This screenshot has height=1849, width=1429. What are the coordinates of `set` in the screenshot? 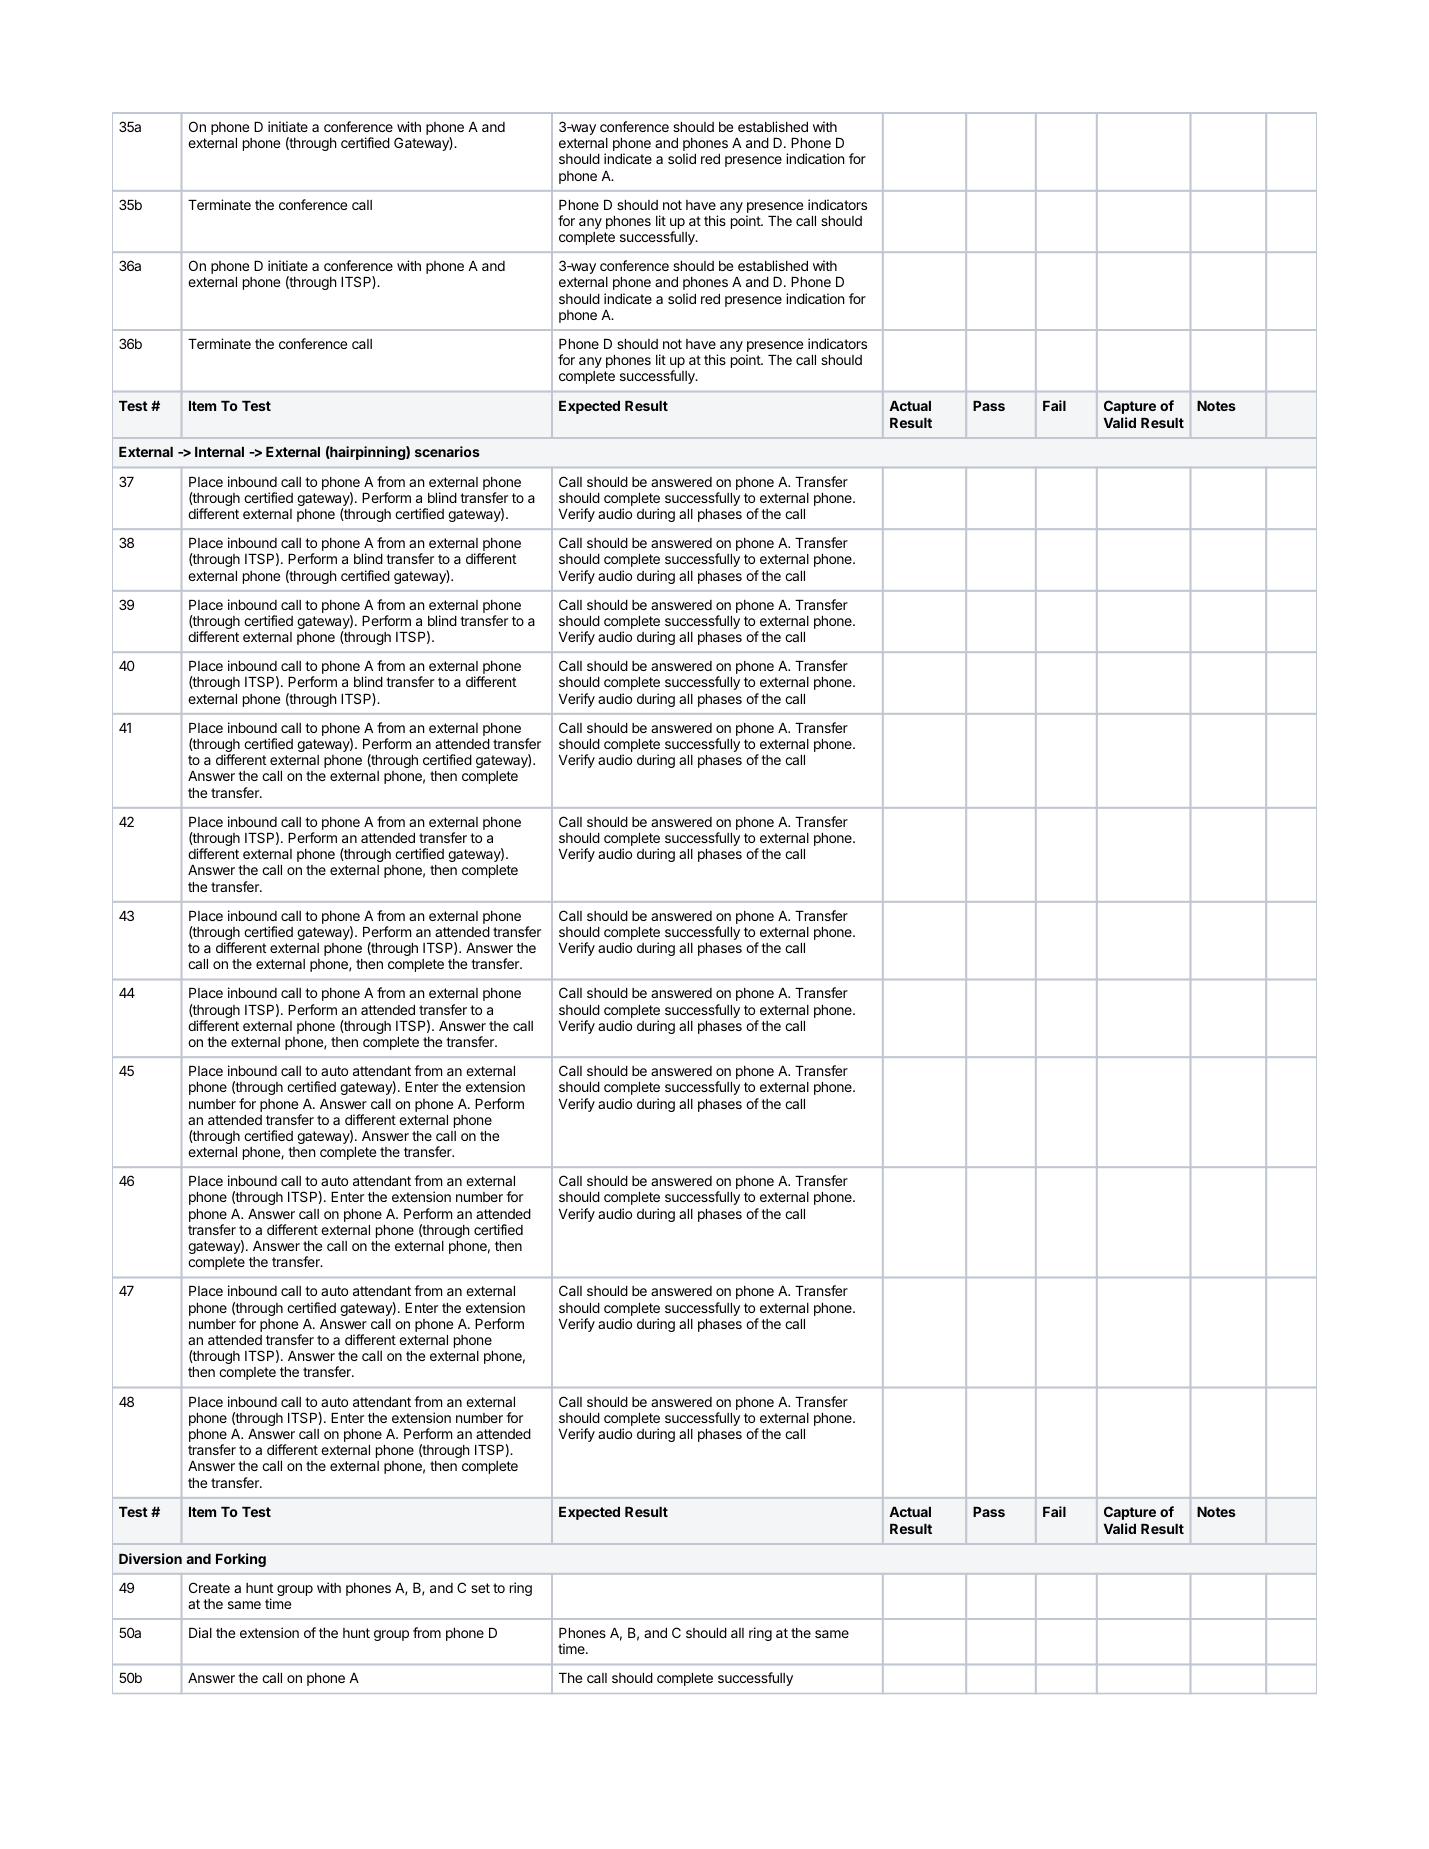 It's located at (480, 1588).
